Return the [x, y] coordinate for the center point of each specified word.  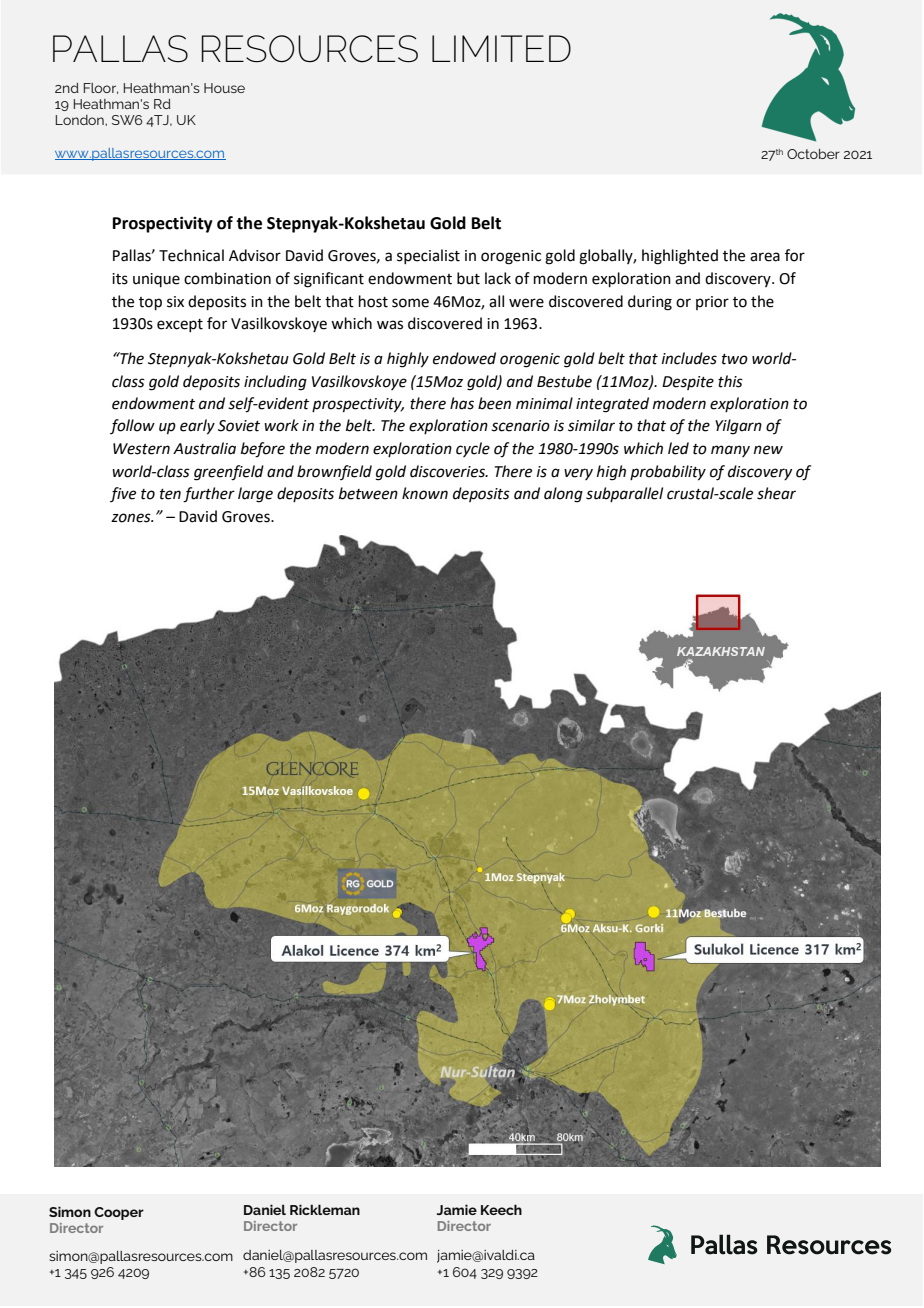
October [813, 154]
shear [776, 493]
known [425, 493]
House [224, 88]
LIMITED [501, 48]
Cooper [119, 1213]
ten [170, 494]
